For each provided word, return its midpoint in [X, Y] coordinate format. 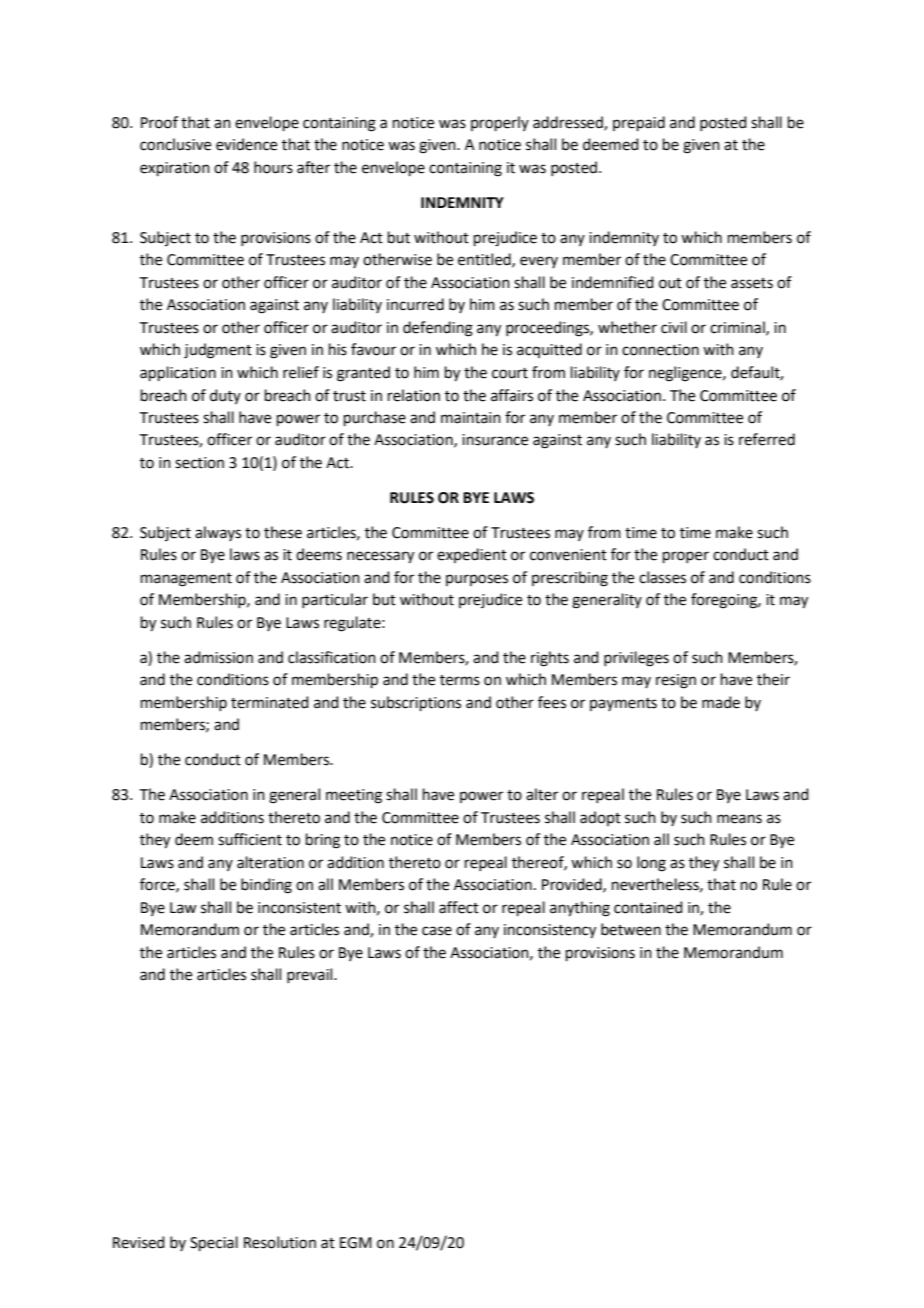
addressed [569, 123]
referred [767, 439]
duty [225, 396]
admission [218, 657]
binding [266, 886]
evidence [246, 144]
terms [460, 680]
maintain [471, 418]
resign [676, 681]
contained [648, 907]
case [437, 931]
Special [214, 1243]
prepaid [639, 123]
